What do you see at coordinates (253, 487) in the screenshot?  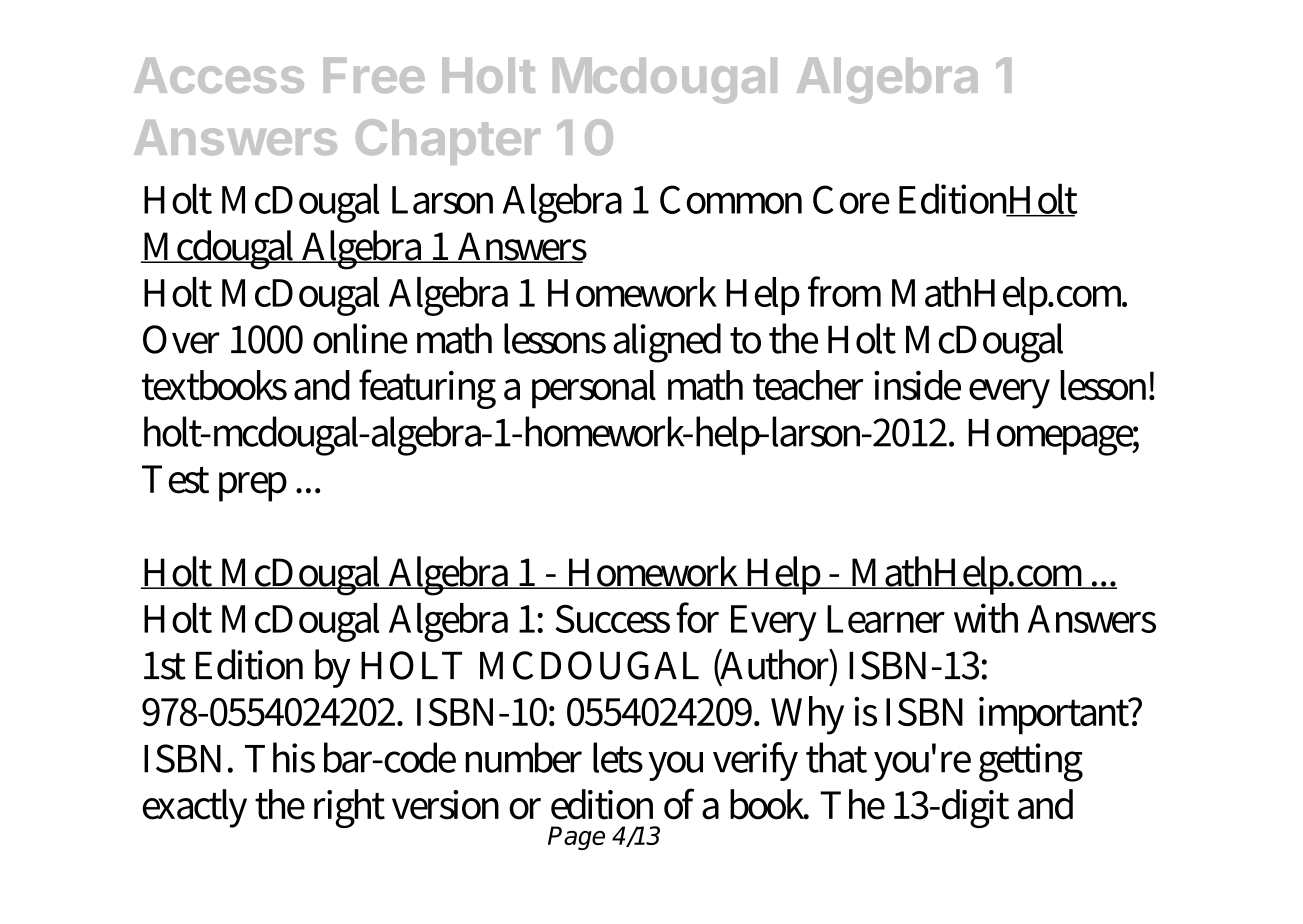 I see `prep` at bounding box center [253, 487].
